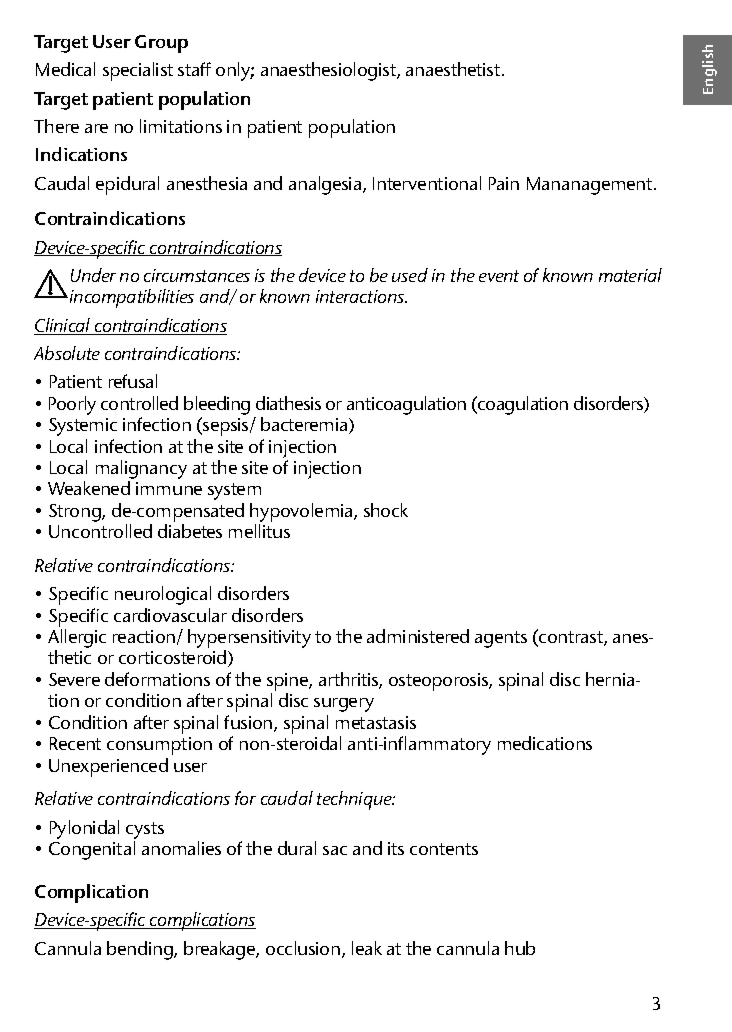 Image resolution: width=732 pixels, height=1032 pixels. Describe the element at coordinates (302, 512) in the image. I see `hypovolemia` at that location.
